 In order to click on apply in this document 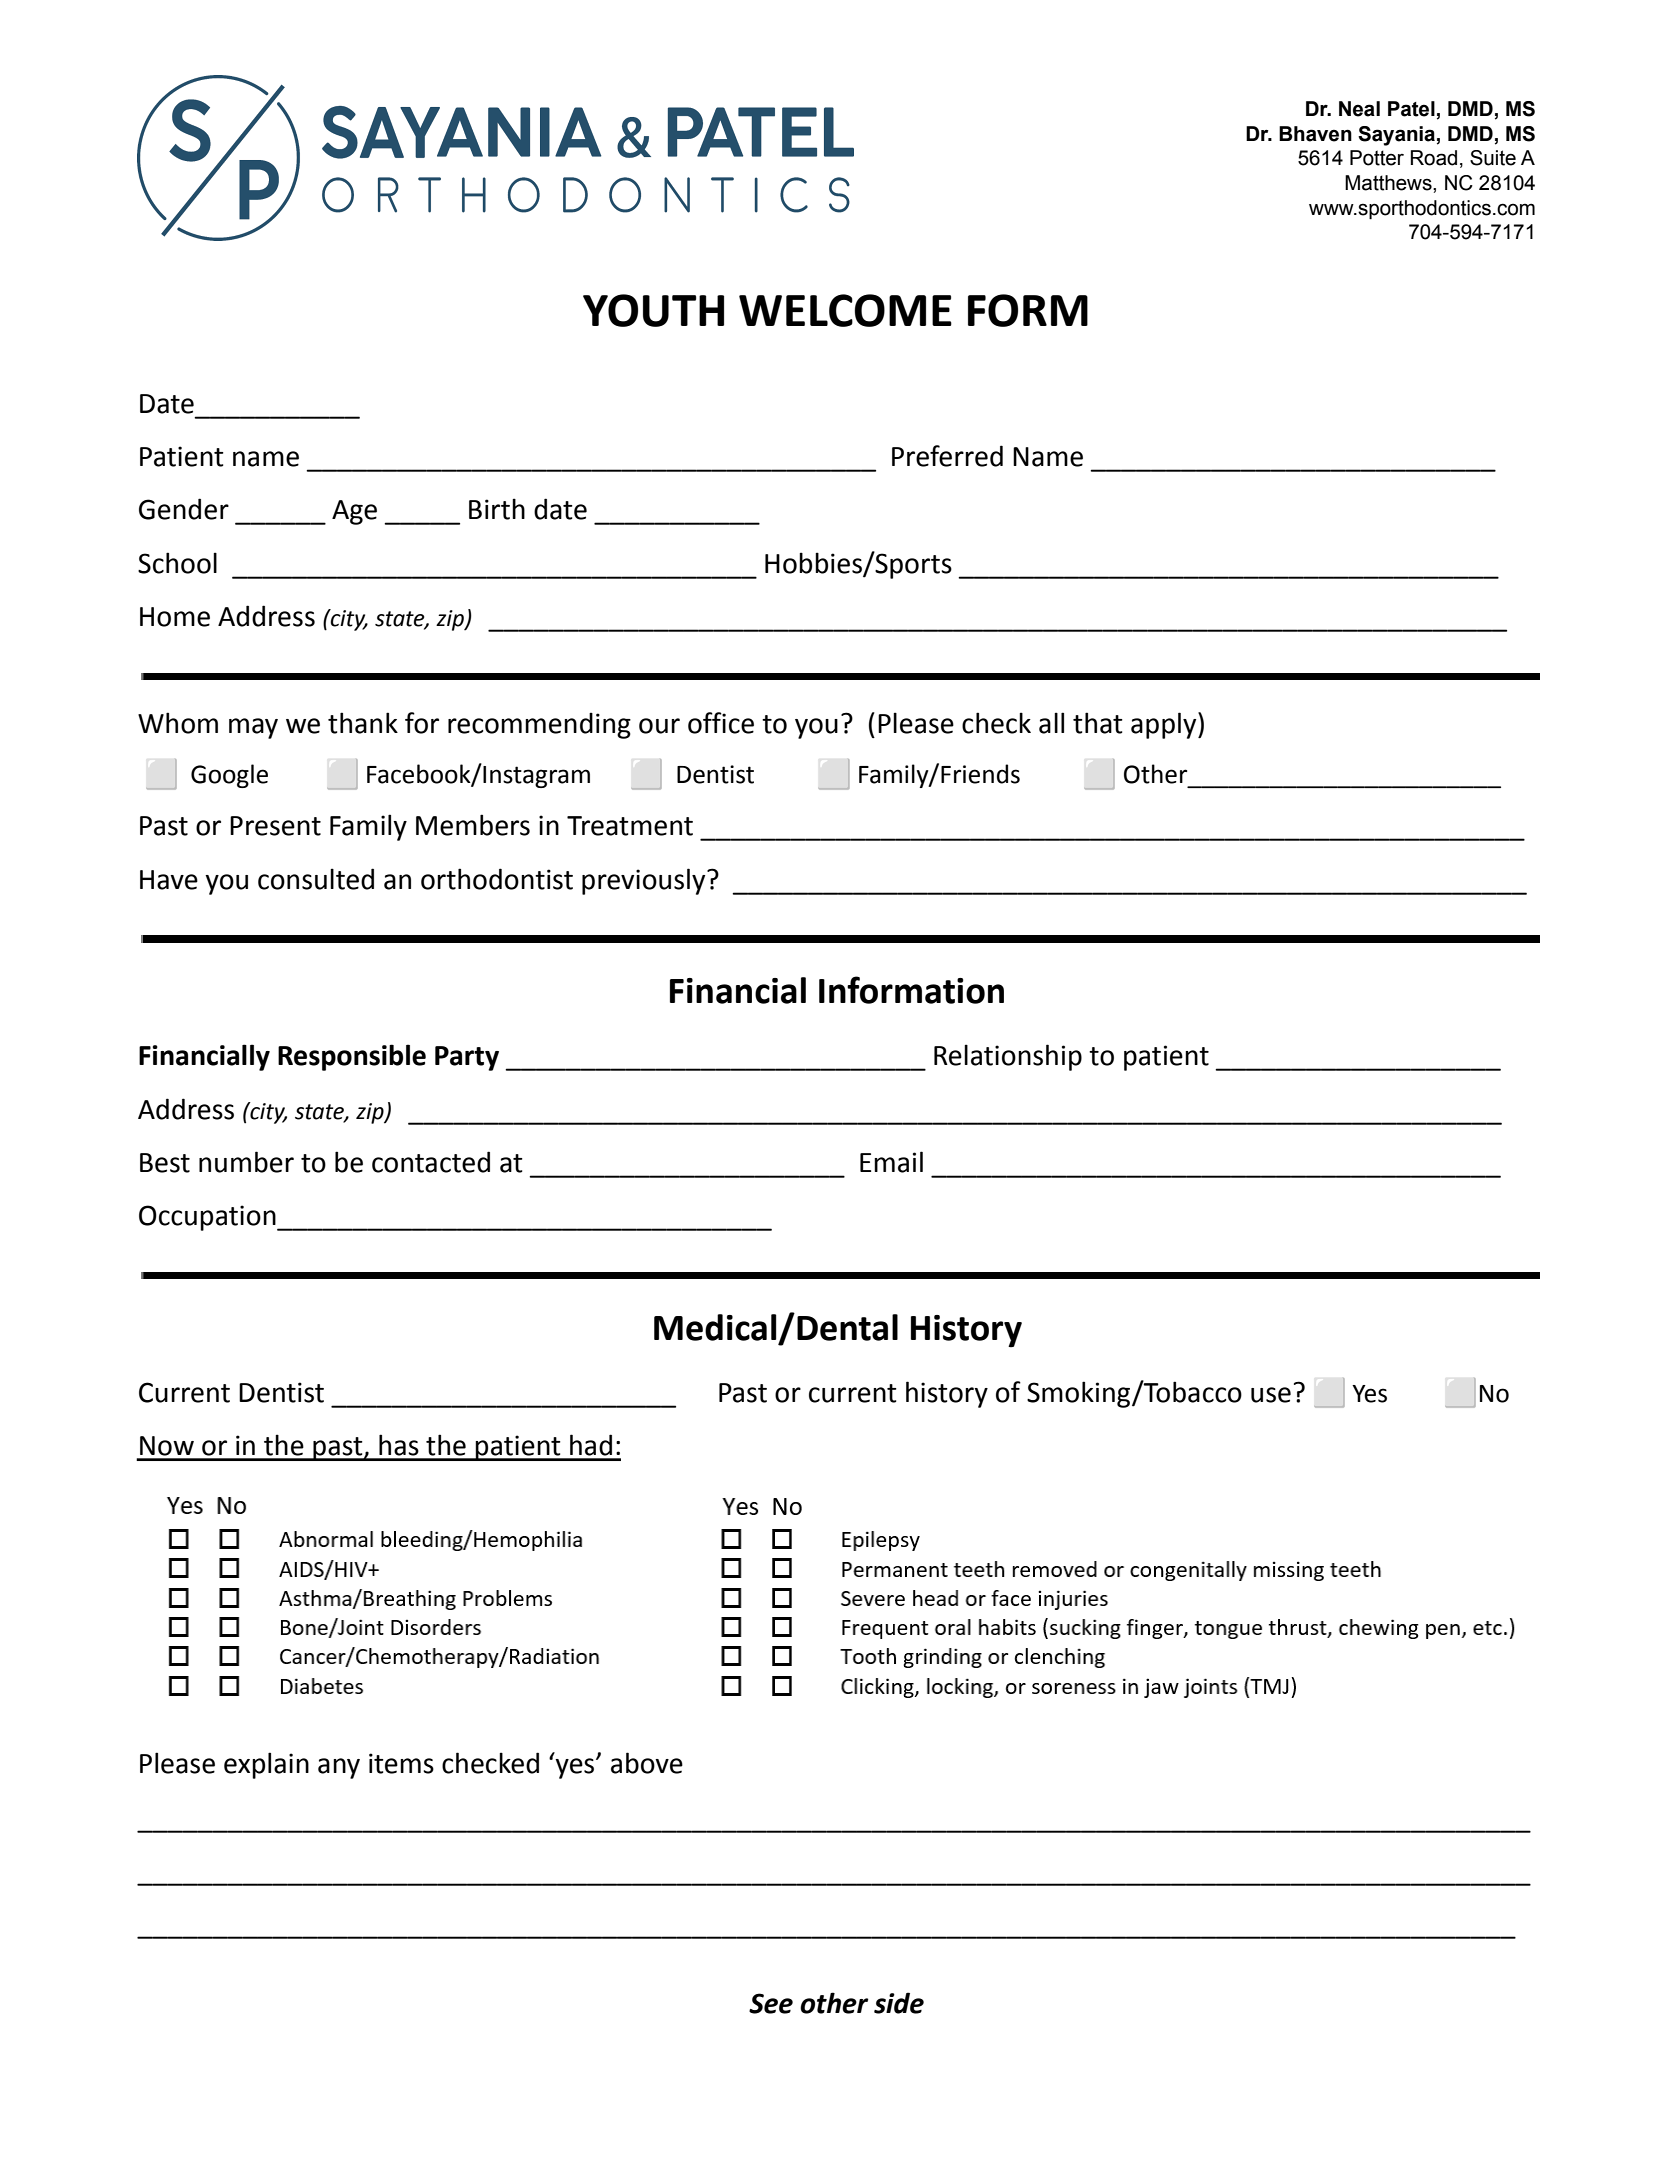, I will do `click(1165, 725)`.
